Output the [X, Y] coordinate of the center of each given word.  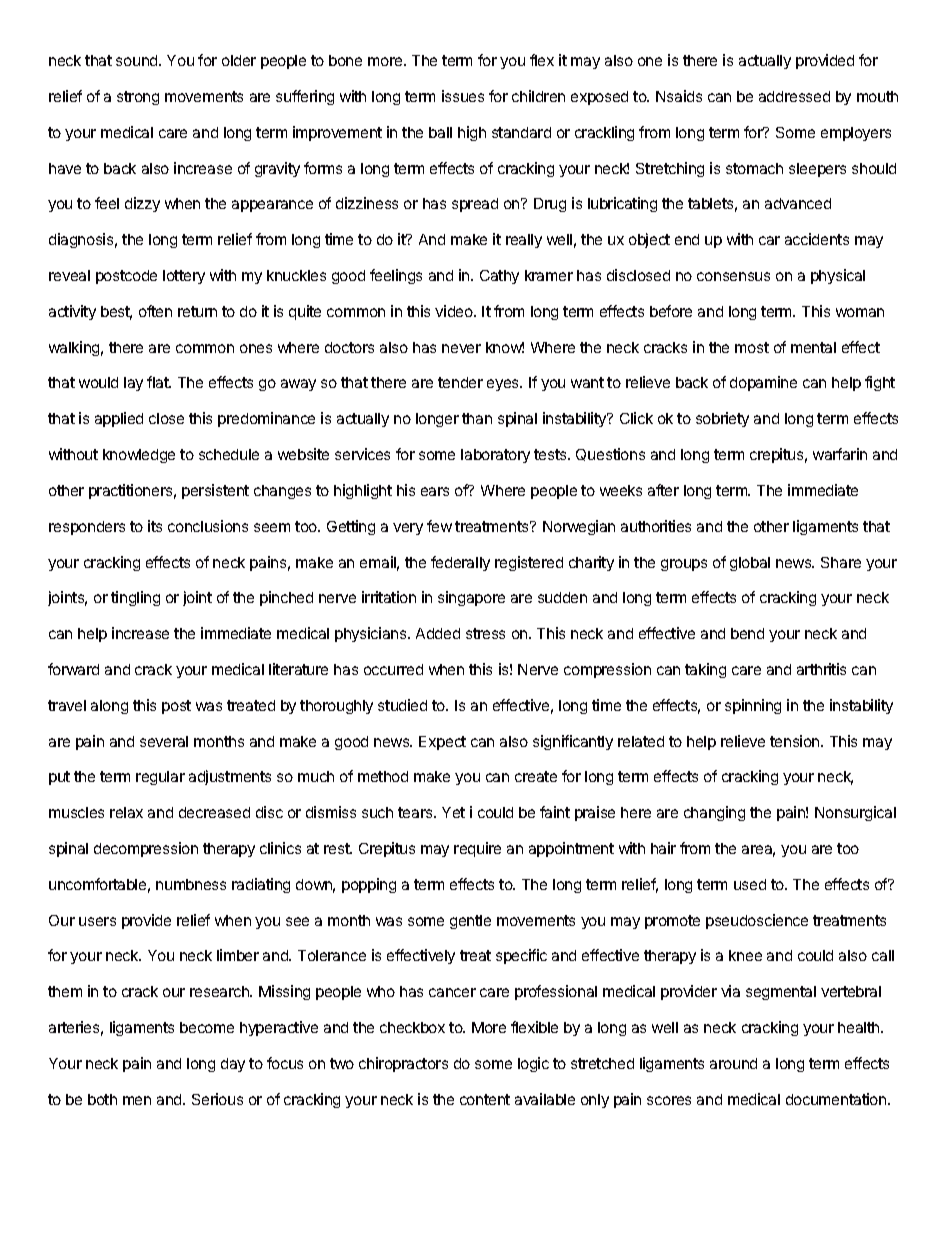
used [750, 884]
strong [138, 98]
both [102, 1099]
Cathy [499, 277]
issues [463, 96]
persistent [215, 491]
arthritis [821, 669]
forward [73, 669]
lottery [184, 277]
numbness [191, 884]
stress [485, 633]
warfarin [840, 454]
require [477, 849]
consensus [733, 276]
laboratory [495, 456]
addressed [794, 96]
